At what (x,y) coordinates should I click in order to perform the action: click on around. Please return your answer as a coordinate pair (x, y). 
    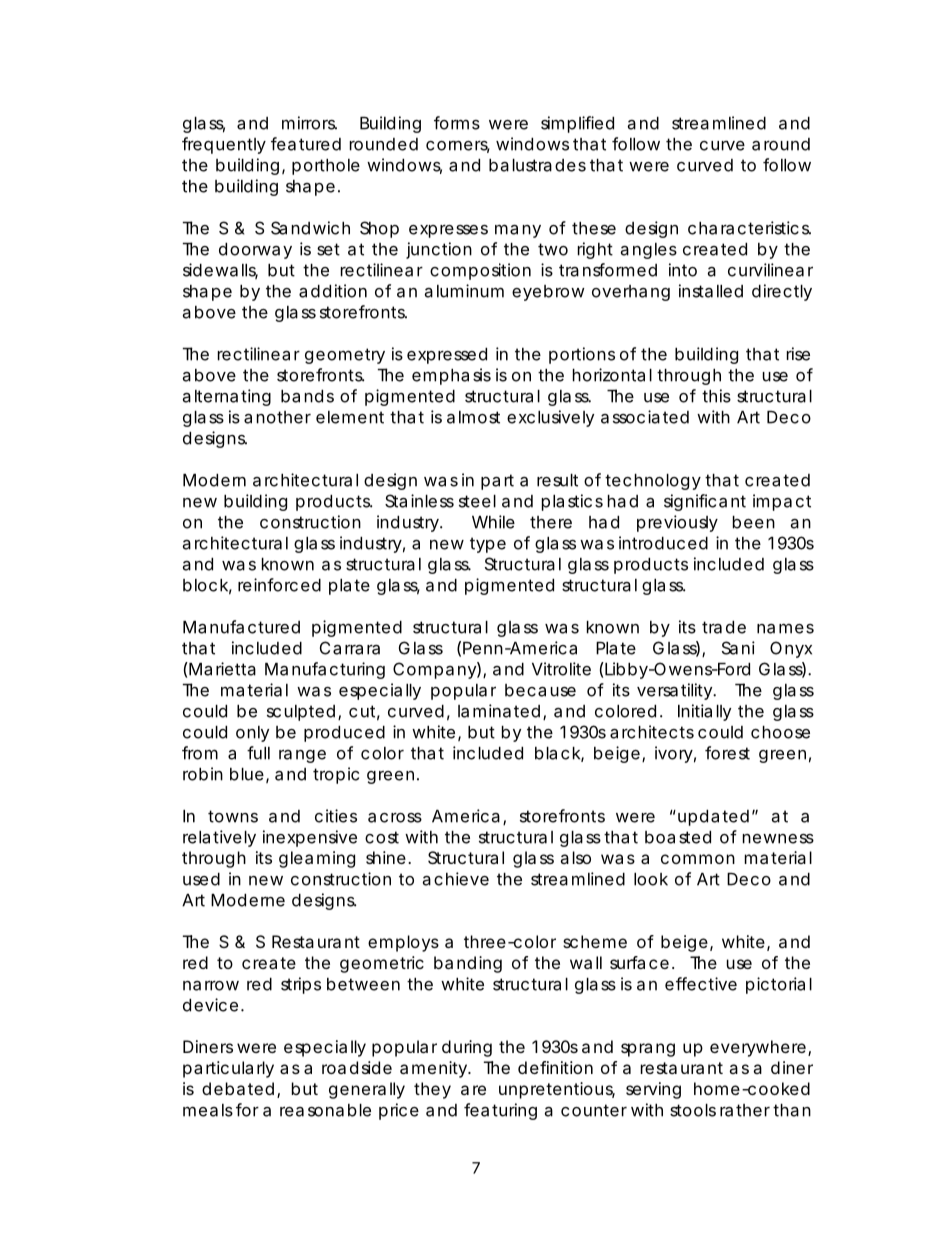
    Looking at the image, I should click on (781, 144).
